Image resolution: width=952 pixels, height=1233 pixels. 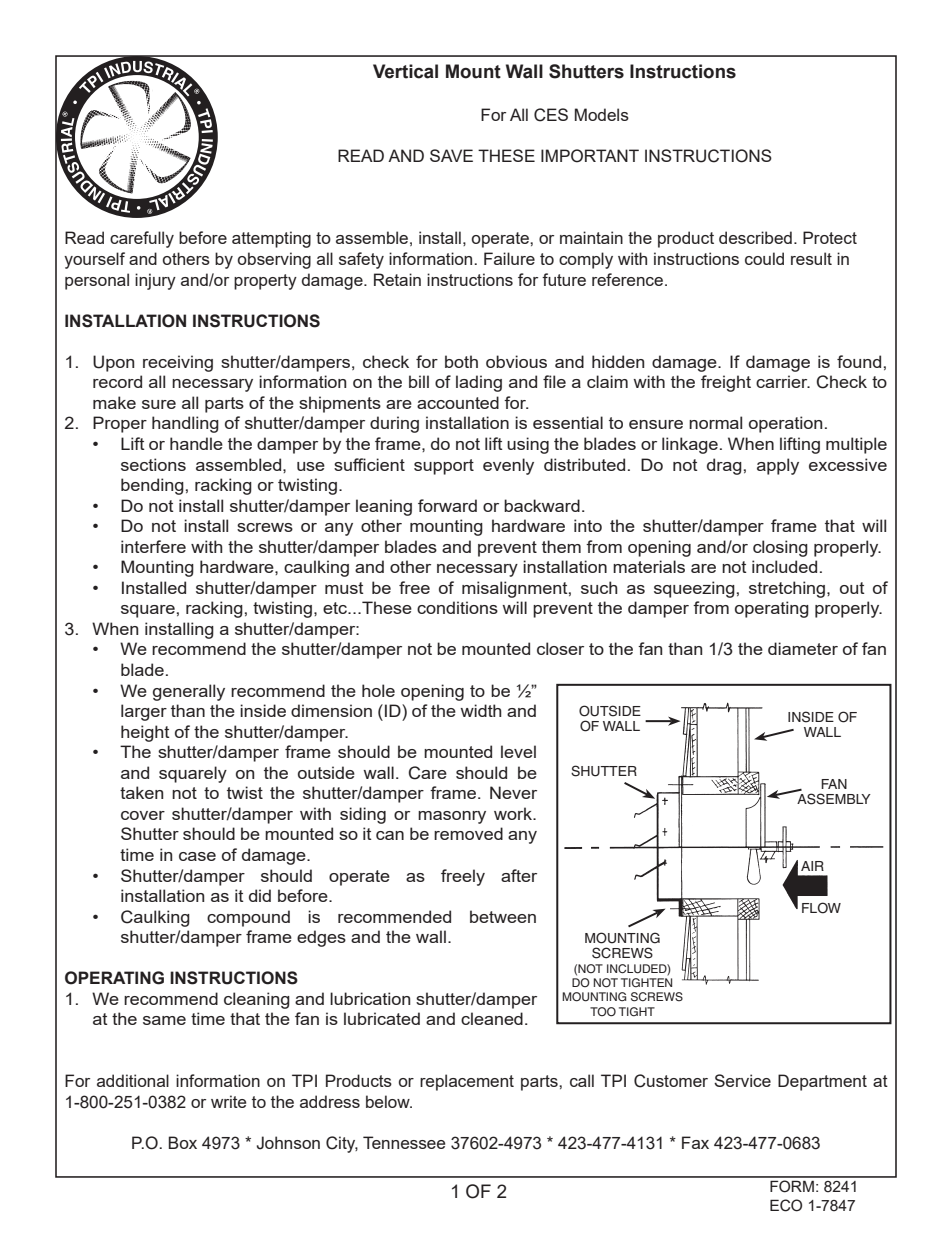 I want to click on receiving, so click(x=178, y=363).
